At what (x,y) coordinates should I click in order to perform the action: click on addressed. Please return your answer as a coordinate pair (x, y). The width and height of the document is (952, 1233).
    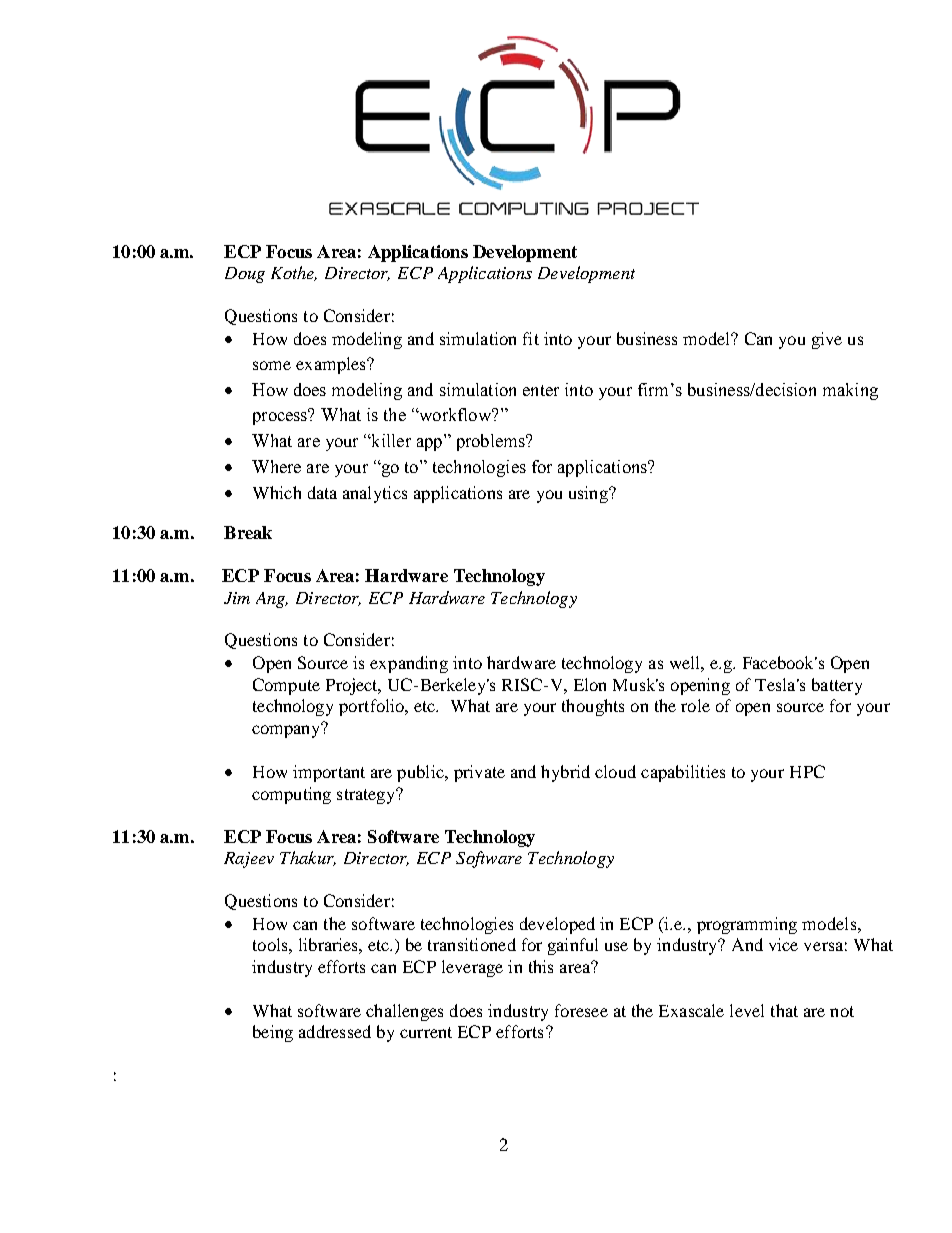
    Looking at the image, I should click on (335, 1031).
